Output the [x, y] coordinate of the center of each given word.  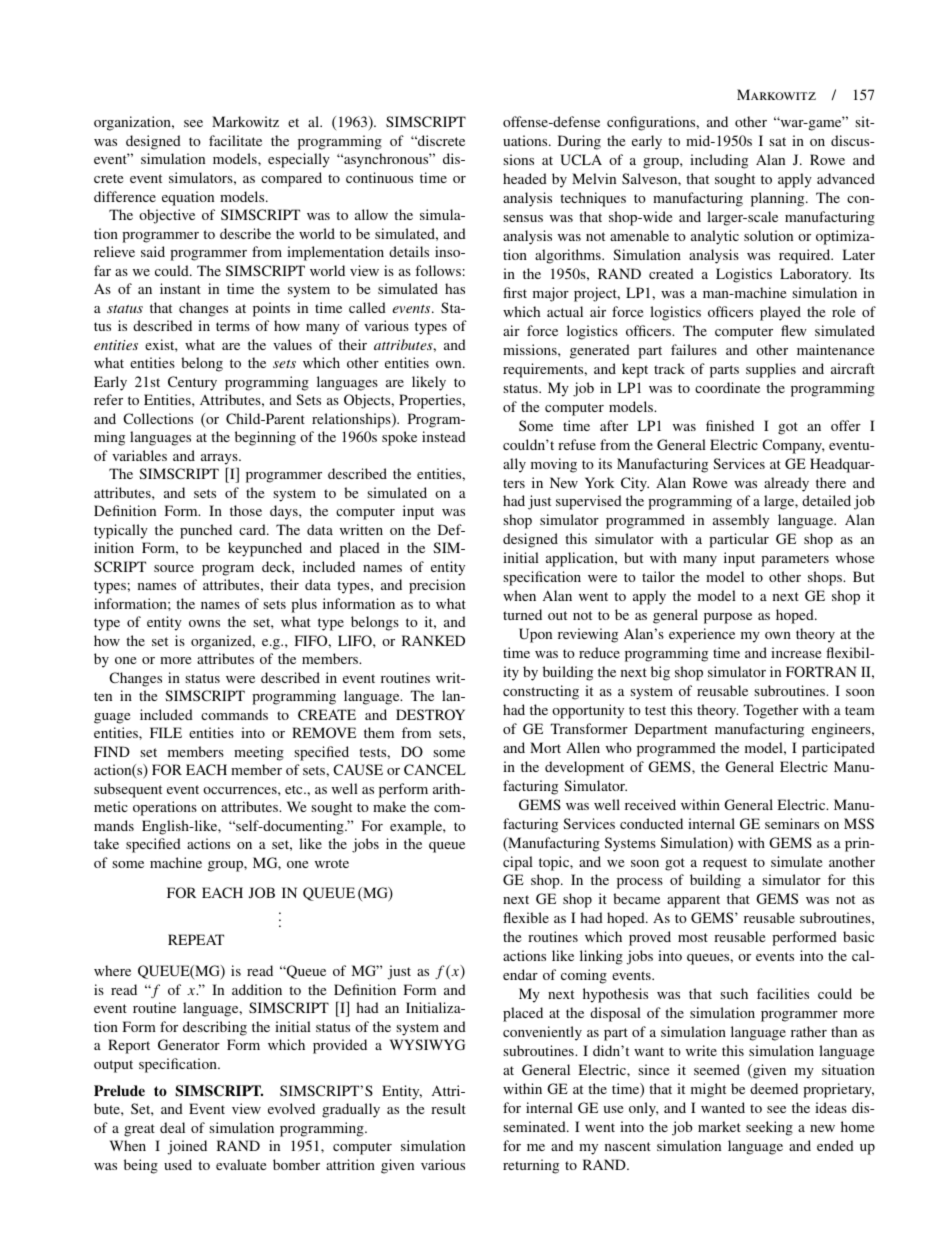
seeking [769, 1128]
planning [779, 199]
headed [525, 178]
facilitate [235, 140]
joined [187, 1147]
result [448, 1108]
